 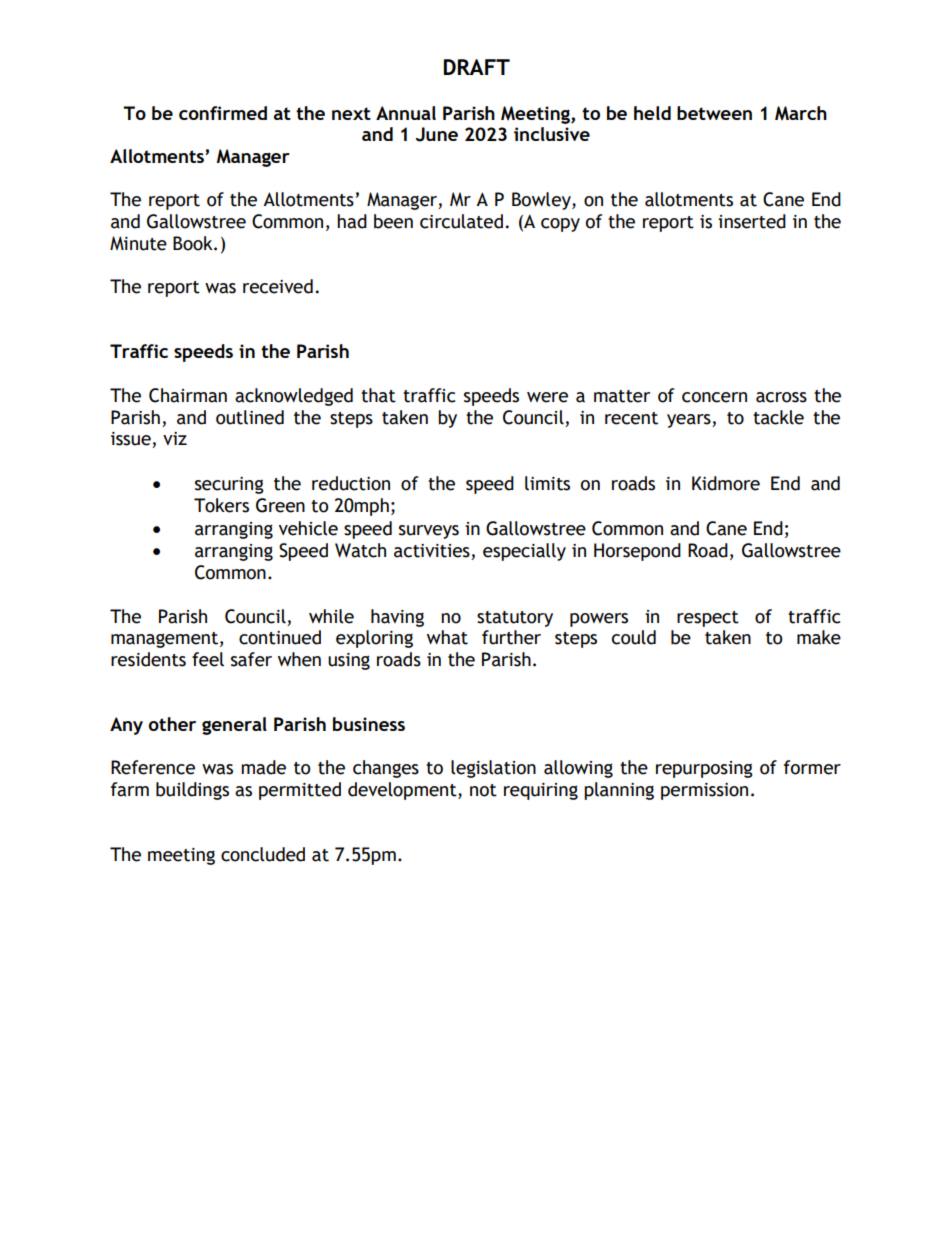 What do you see at coordinates (483, 790) in the page?
I see `not` at bounding box center [483, 790].
